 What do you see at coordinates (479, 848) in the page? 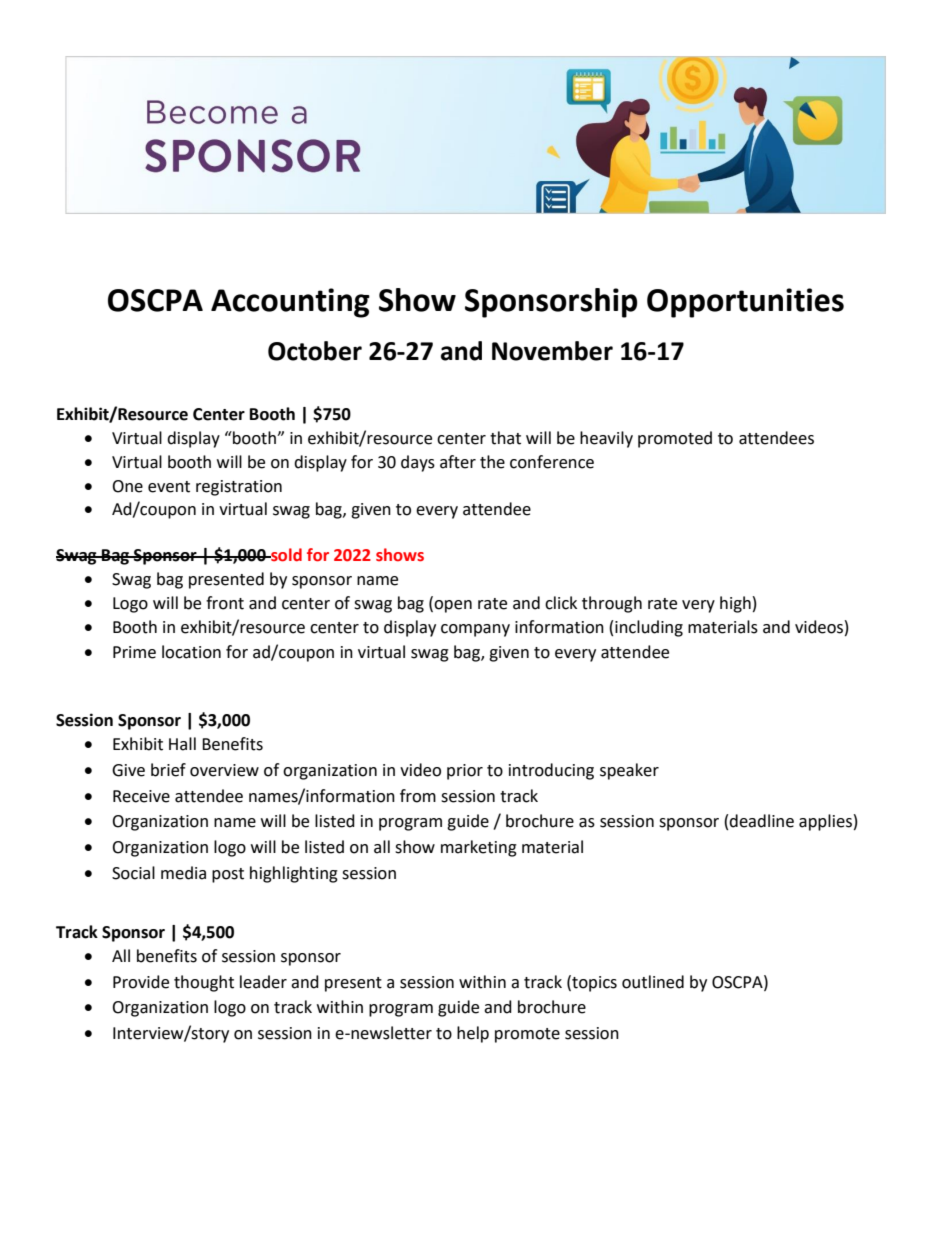
I see `marketing` at bounding box center [479, 848].
